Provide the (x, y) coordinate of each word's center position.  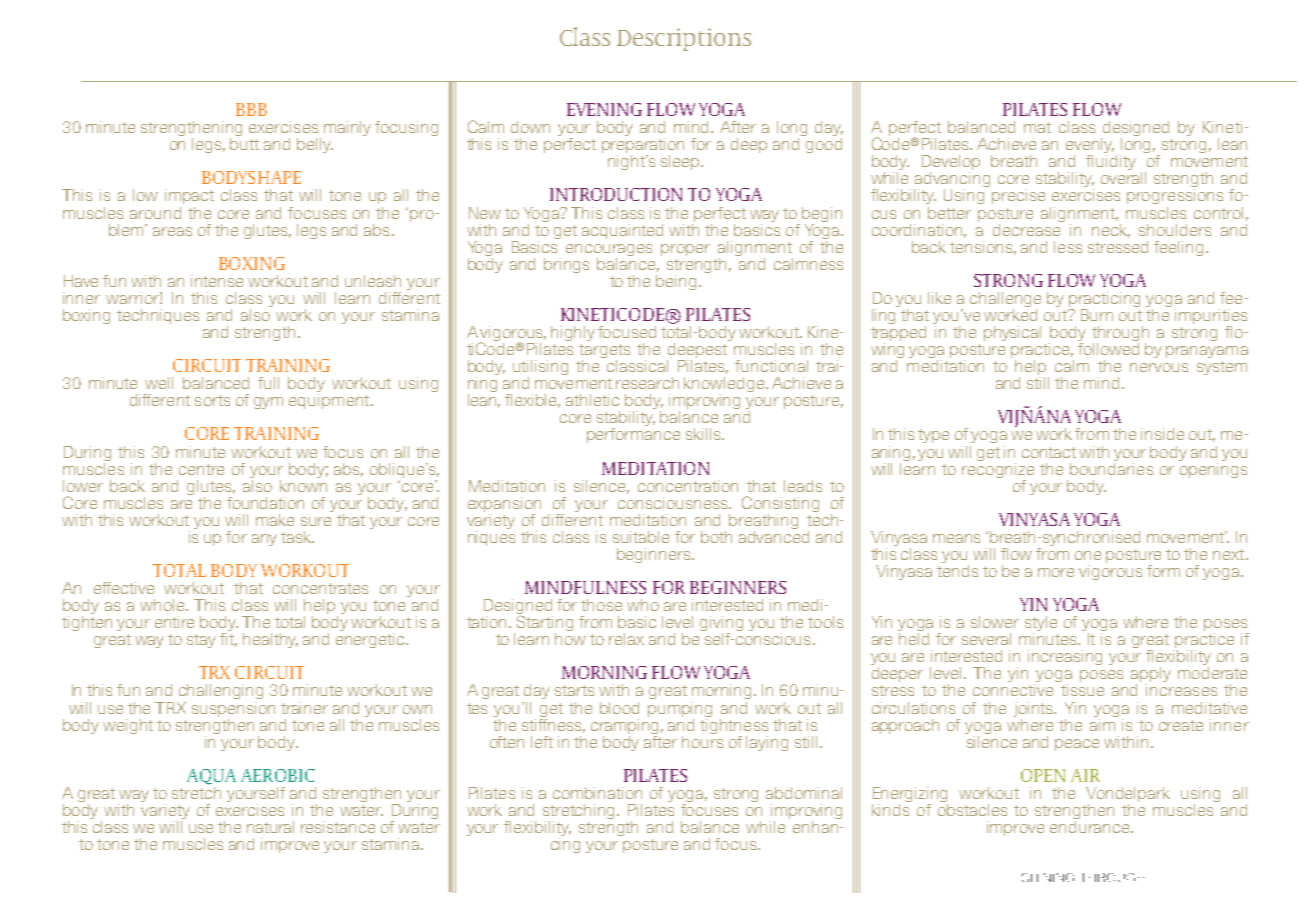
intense (217, 281)
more (1056, 572)
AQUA (211, 777)
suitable (641, 537)
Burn (1097, 315)
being (676, 282)
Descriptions (684, 39)
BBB (251, 109)
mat (1037, 127)
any (264, 540)
